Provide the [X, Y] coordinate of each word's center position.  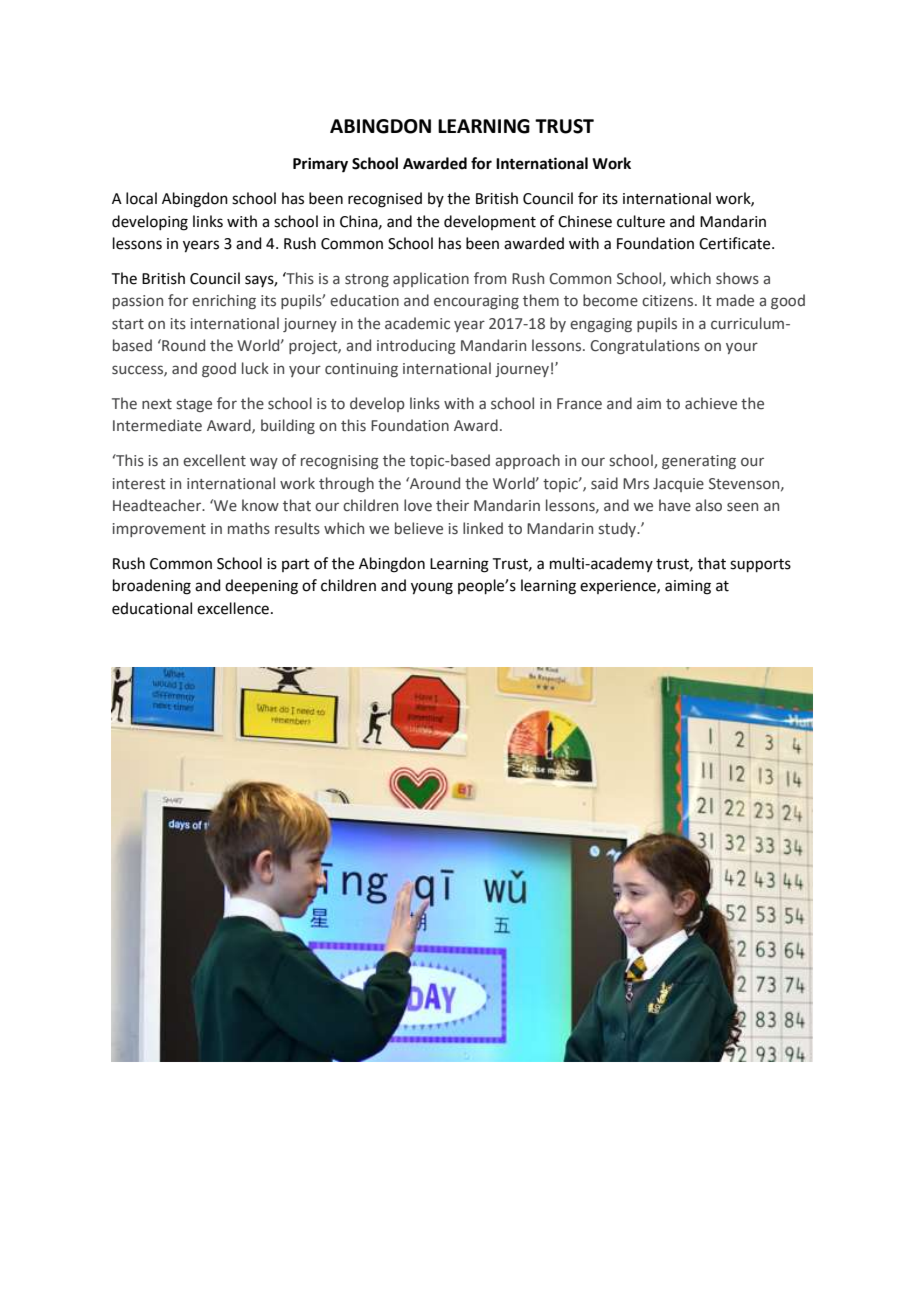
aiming [688, 587]
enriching [224, 301]
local [141, 198]
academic [417, 323]
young [432, 588]
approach [527, 461]
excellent [214, 460]
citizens [669, 301]
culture [641, 221]
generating [699, 462]
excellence [233, 608]
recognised [385, 200]
